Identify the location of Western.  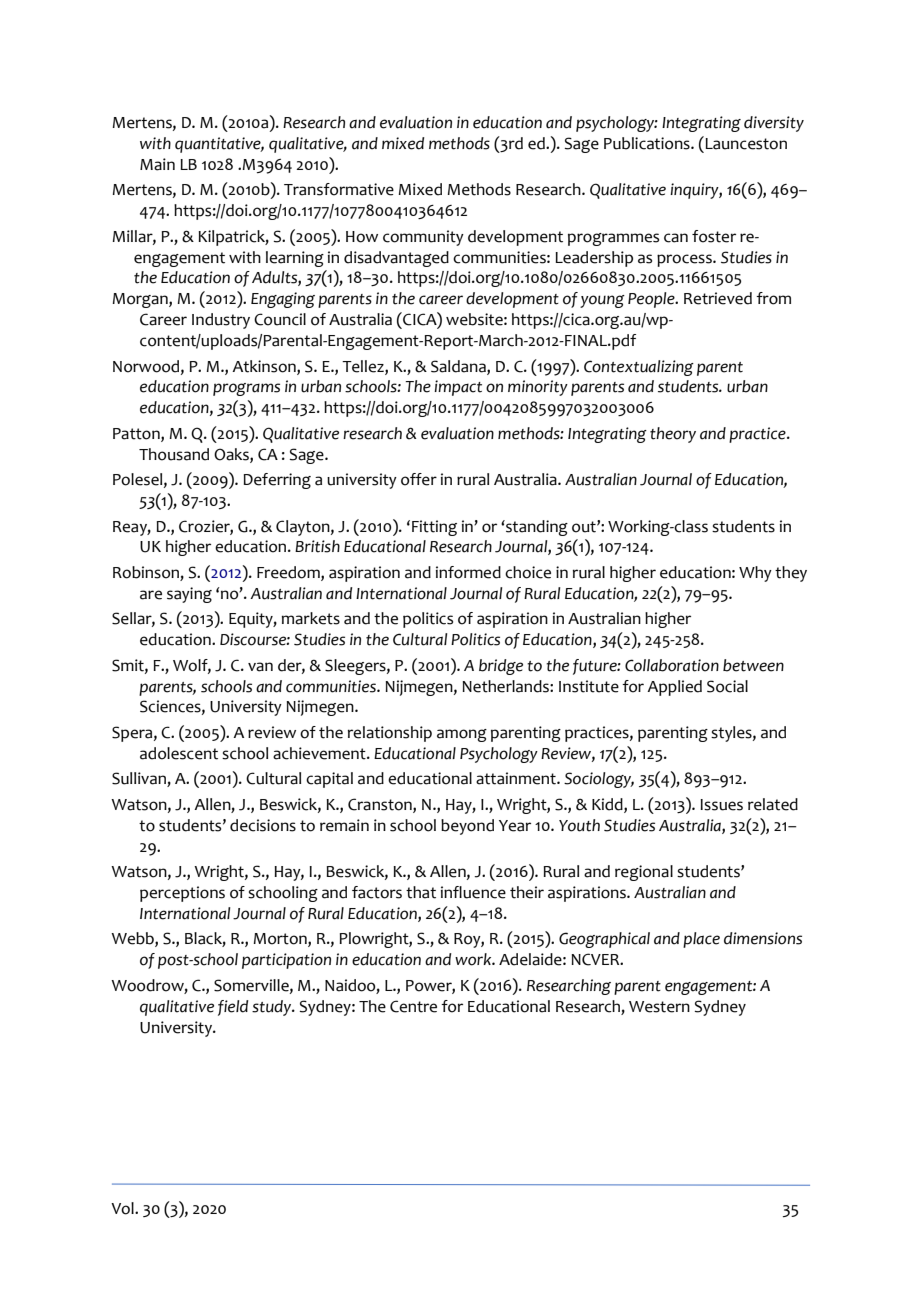
(659, 1007).
